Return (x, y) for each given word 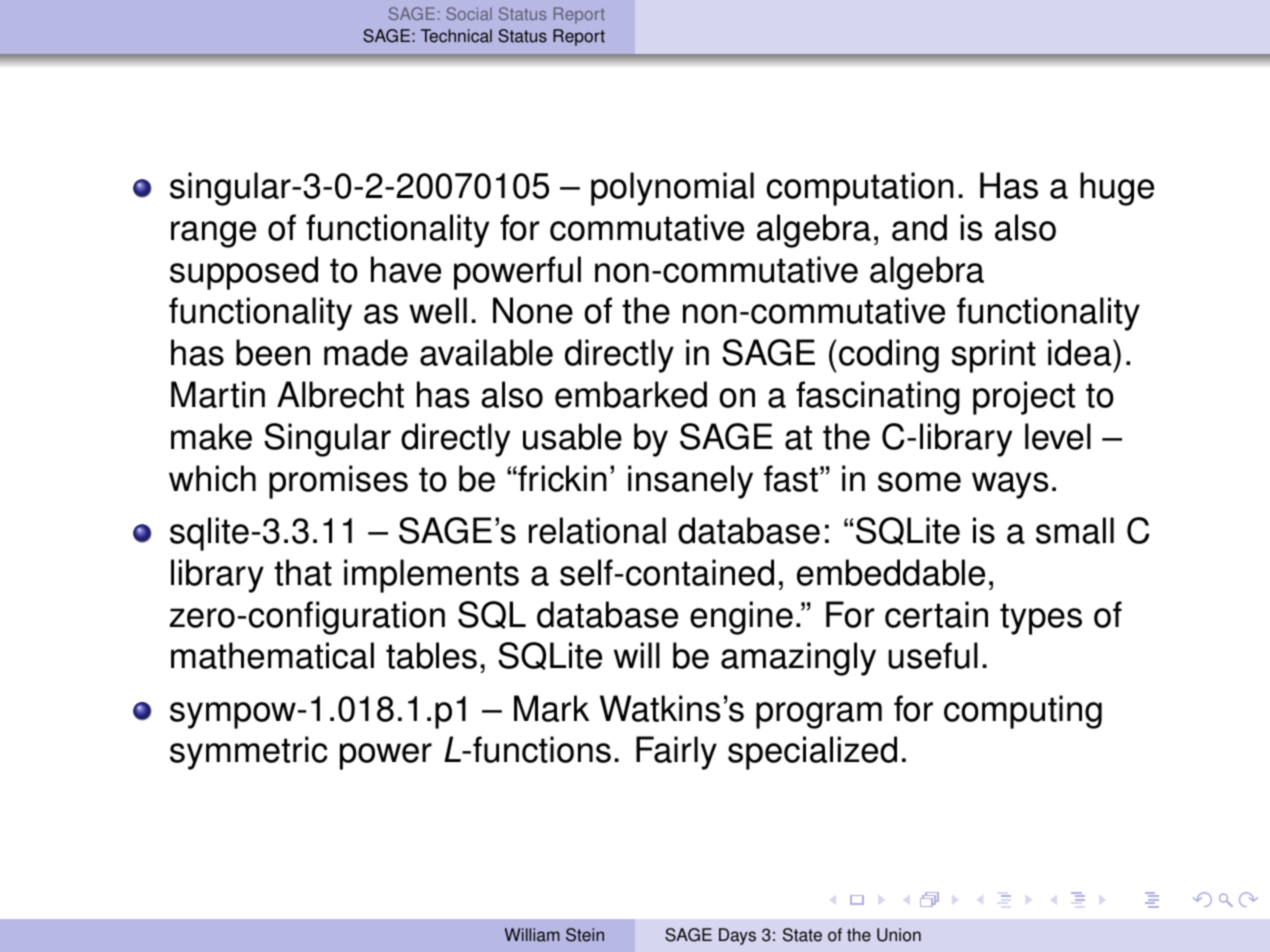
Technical (456, 36)
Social (469, 13)
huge (1117, 189)
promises (338, 482)
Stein (585, 935)
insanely (690, 482)
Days (737, 936)
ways (1010, 485)
